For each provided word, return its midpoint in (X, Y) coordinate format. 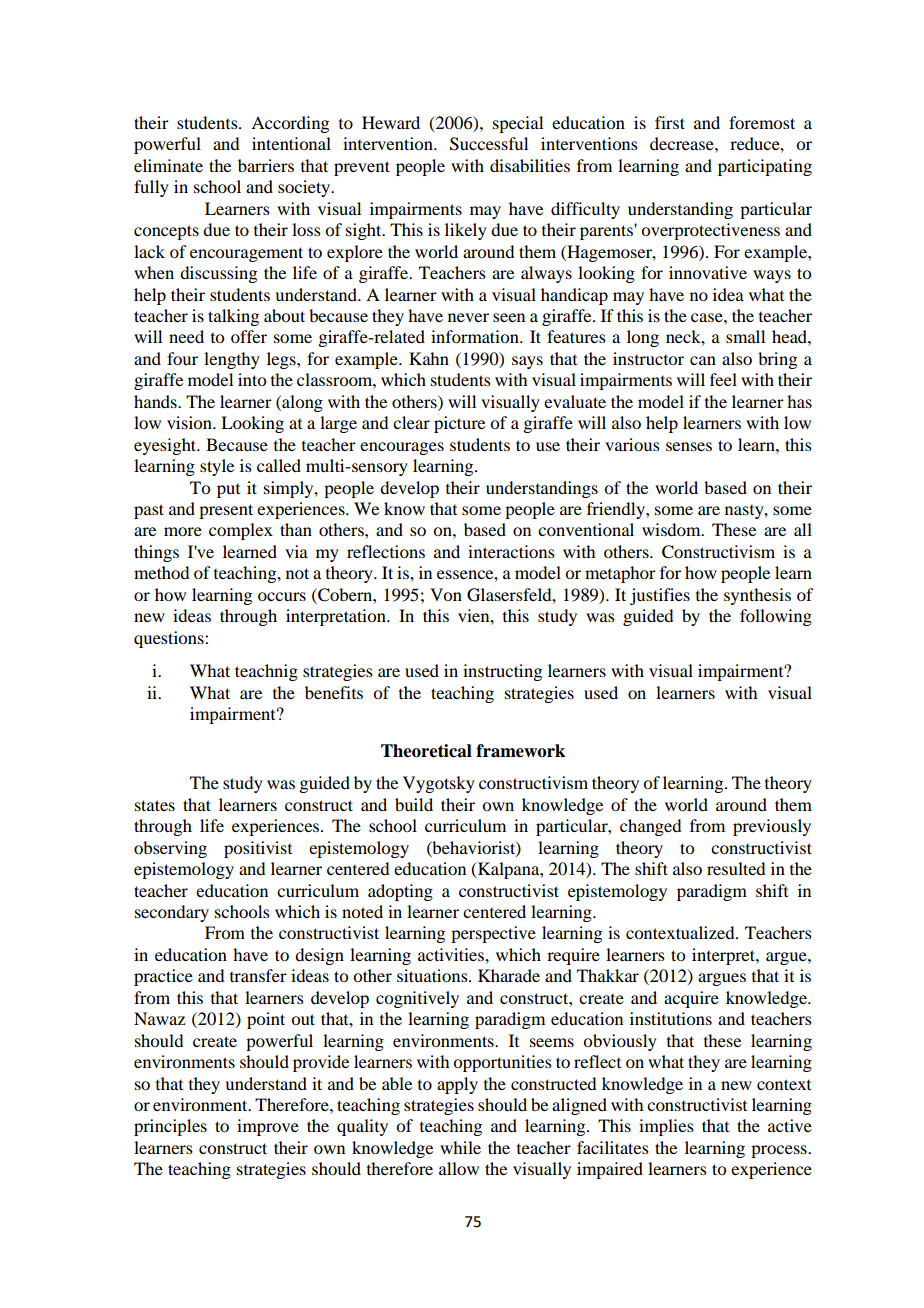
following (776, 617)
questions (170, 639)
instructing (502, 672)
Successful (489, 144)
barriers (266, 165)
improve (268, 1127)
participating (765, 167)
